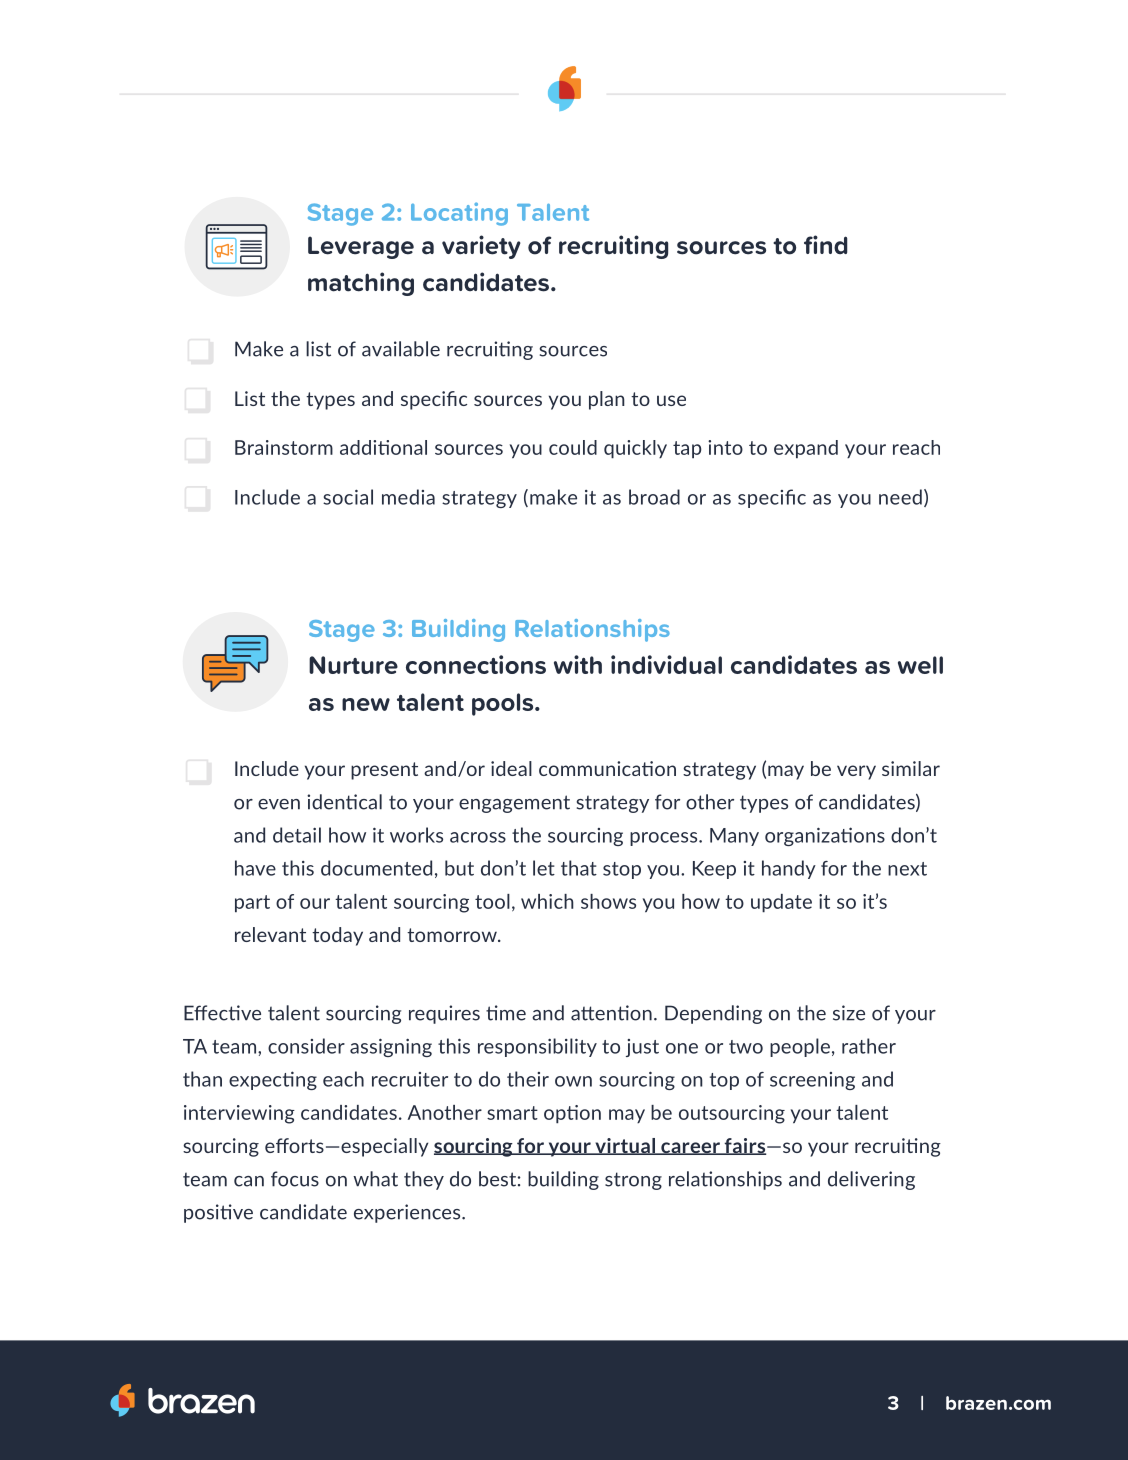 The image size is (1128, 1460). I want to click on new, so click(366, 704).
